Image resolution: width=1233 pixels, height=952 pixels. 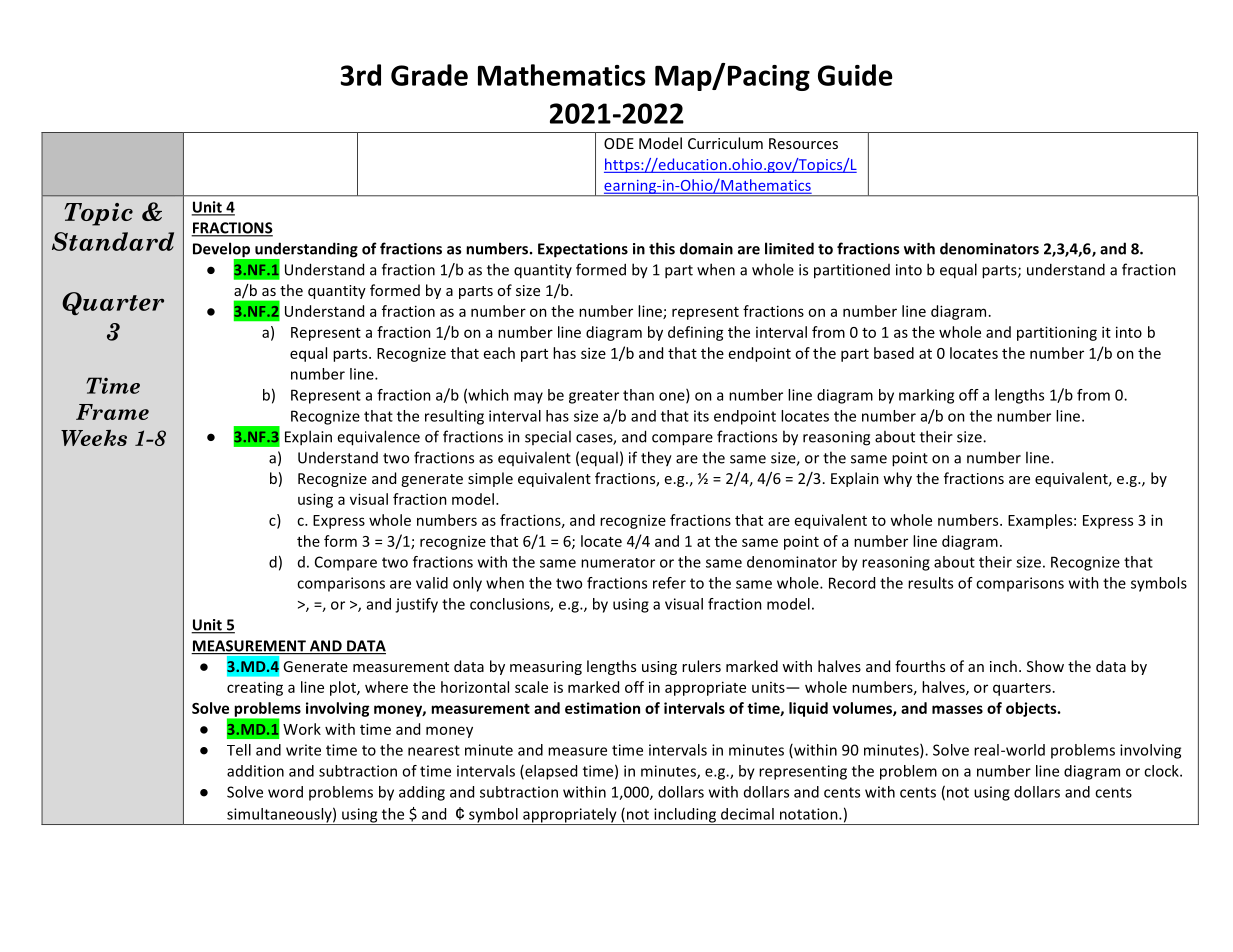 What do you see at coordinates (222, 251) in the document?
I see `Develop` at bounding box center [222, 251].
